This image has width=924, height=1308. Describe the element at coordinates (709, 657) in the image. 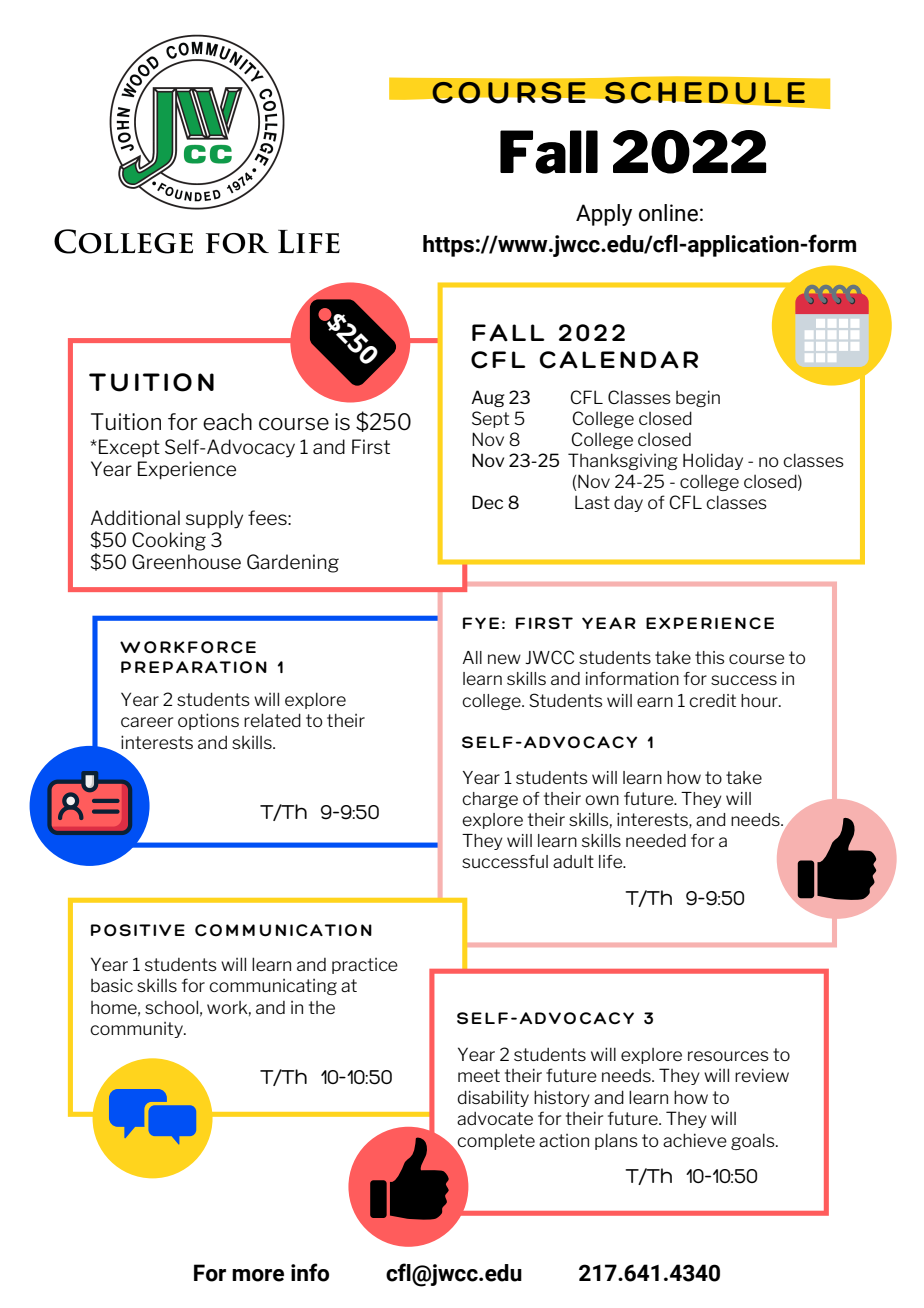

I see `this` at that location.
